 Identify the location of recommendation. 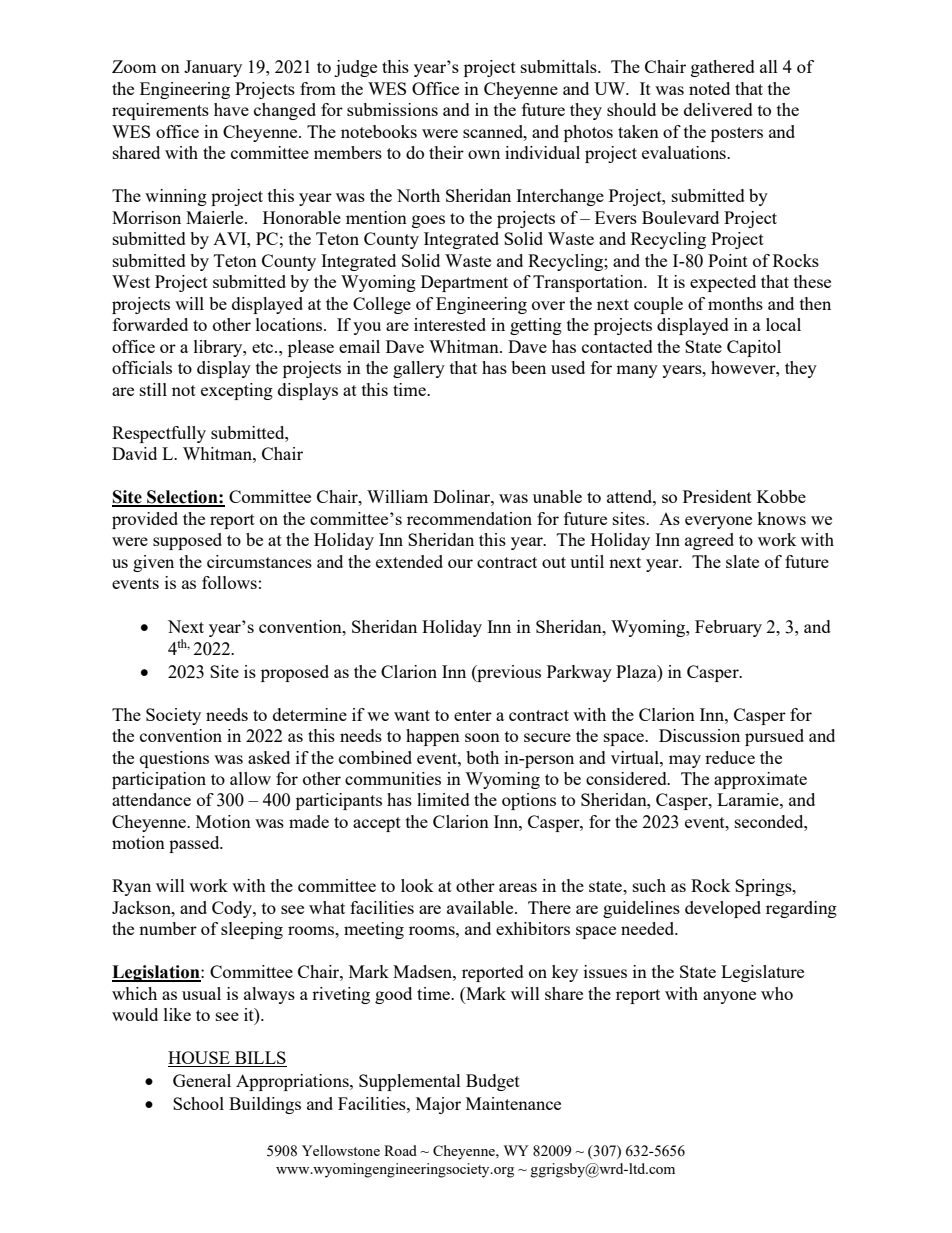
(469, 518).
